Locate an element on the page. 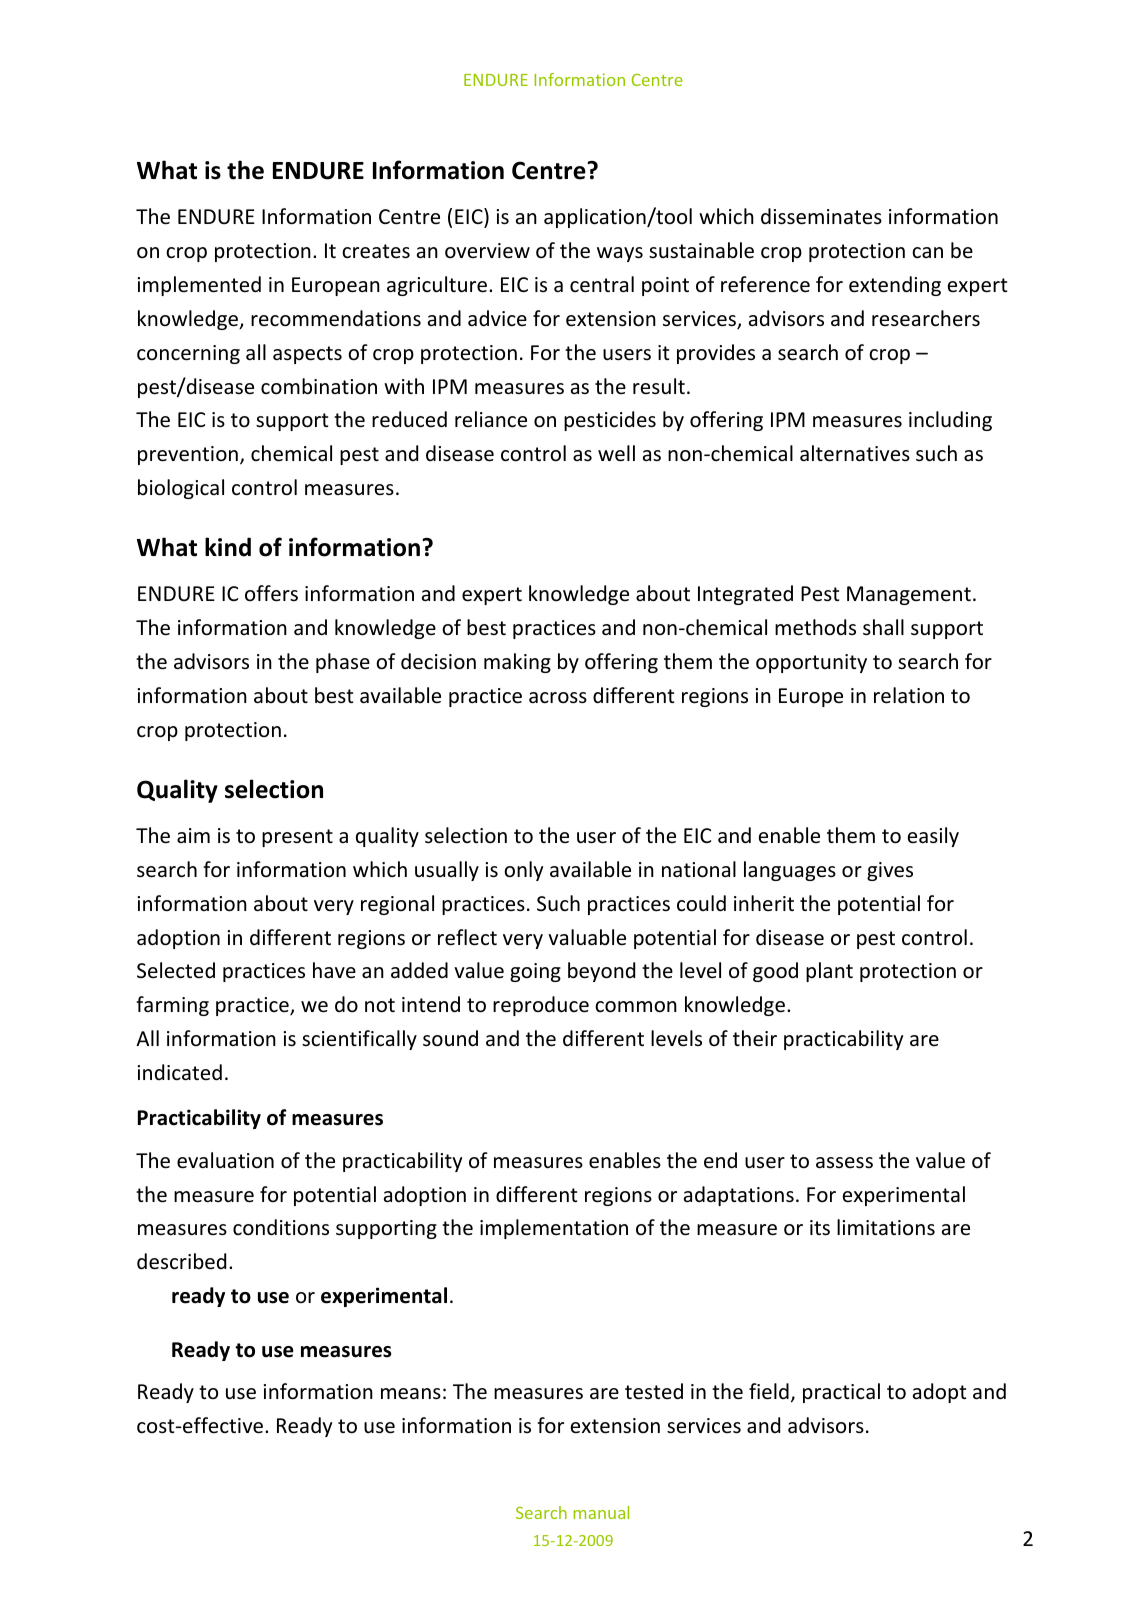 The height and width of the document is (1621, 1146). central is located at coordinates (602, 284).
